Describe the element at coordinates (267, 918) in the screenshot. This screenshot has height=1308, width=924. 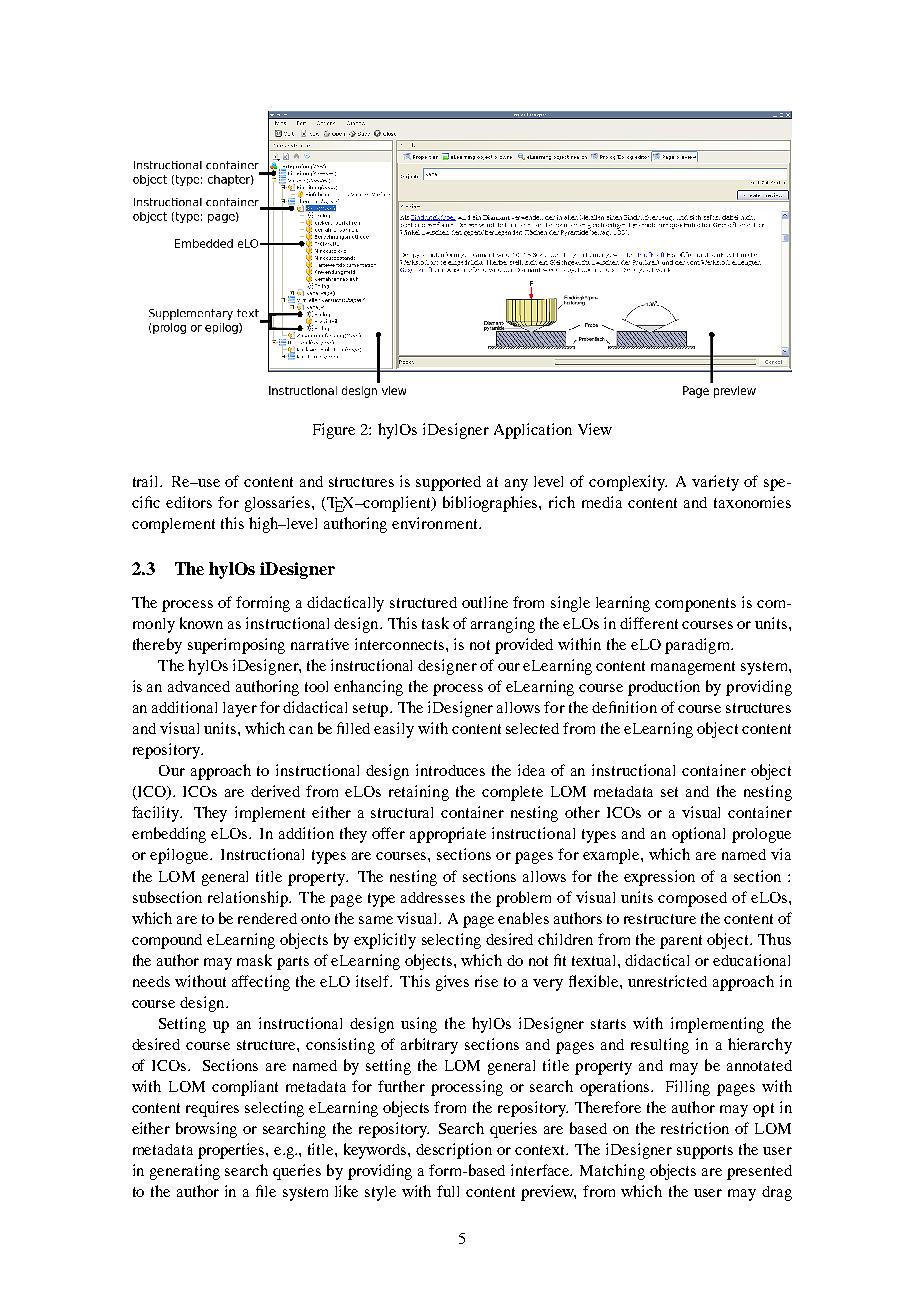
I see `rendered` at that location.
